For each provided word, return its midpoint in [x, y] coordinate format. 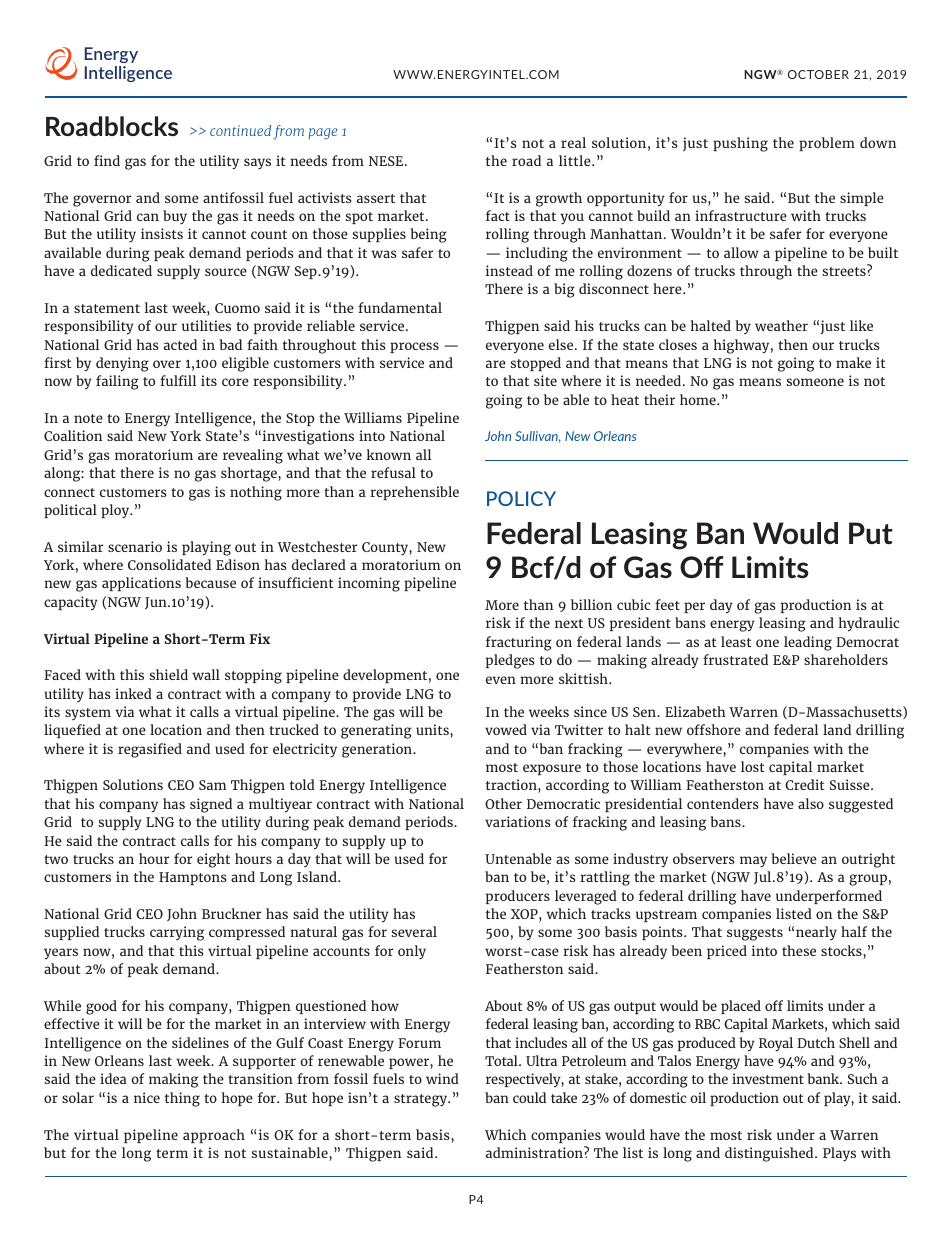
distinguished [770, 1154]
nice [147, 1097]
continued [240, 130]
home [699, 399]
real [573, 142]
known [389, 454]
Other [503, 803]
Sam [212, 785]
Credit [804, 784]
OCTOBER [818, 74]
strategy [422, 1100]
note [88, 418]
